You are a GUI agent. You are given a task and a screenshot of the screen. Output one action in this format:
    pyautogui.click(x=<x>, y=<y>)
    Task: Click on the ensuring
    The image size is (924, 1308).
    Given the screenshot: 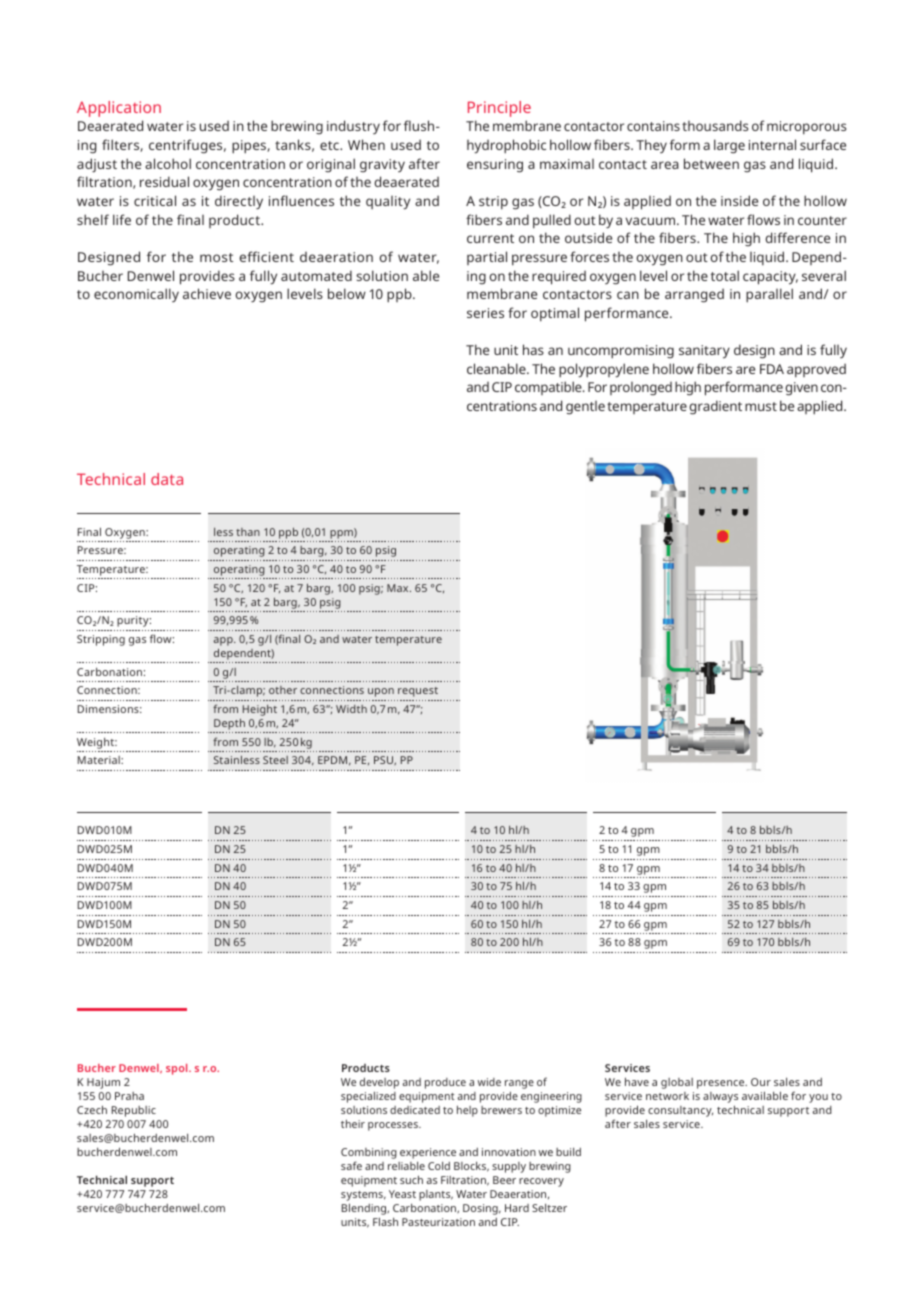 What is the action you would take?
    pyautogui.click(x=495, y=166)
